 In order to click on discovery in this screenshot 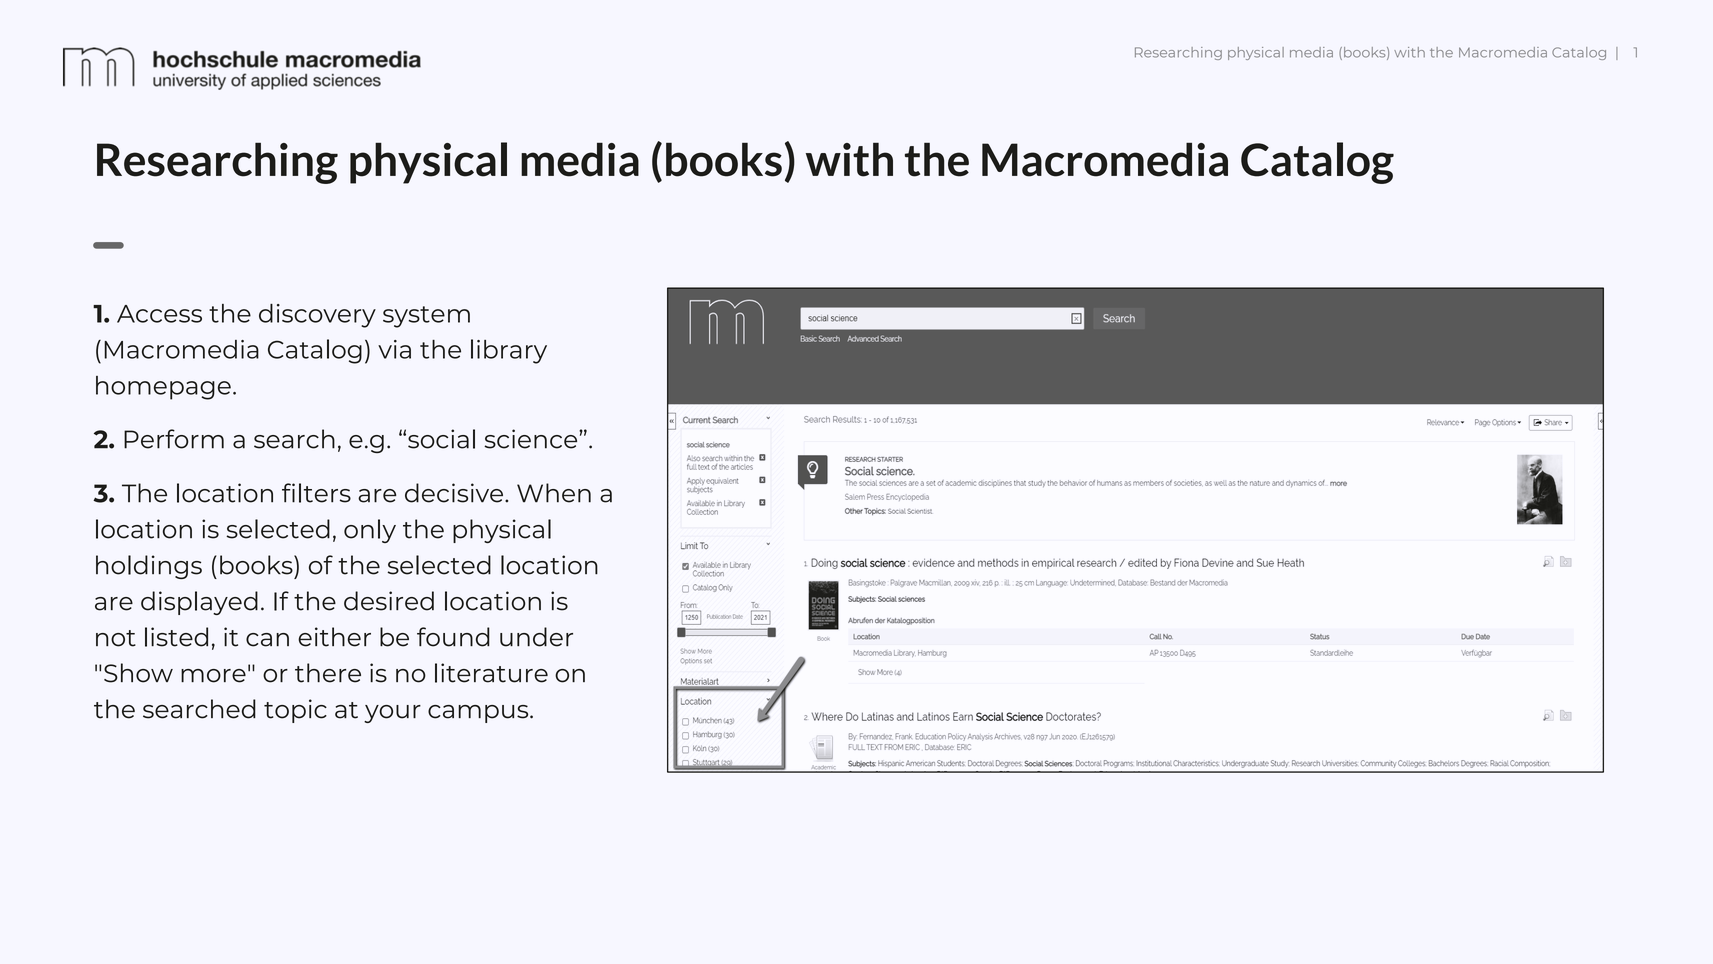, I will do `click(317, 316)`.
